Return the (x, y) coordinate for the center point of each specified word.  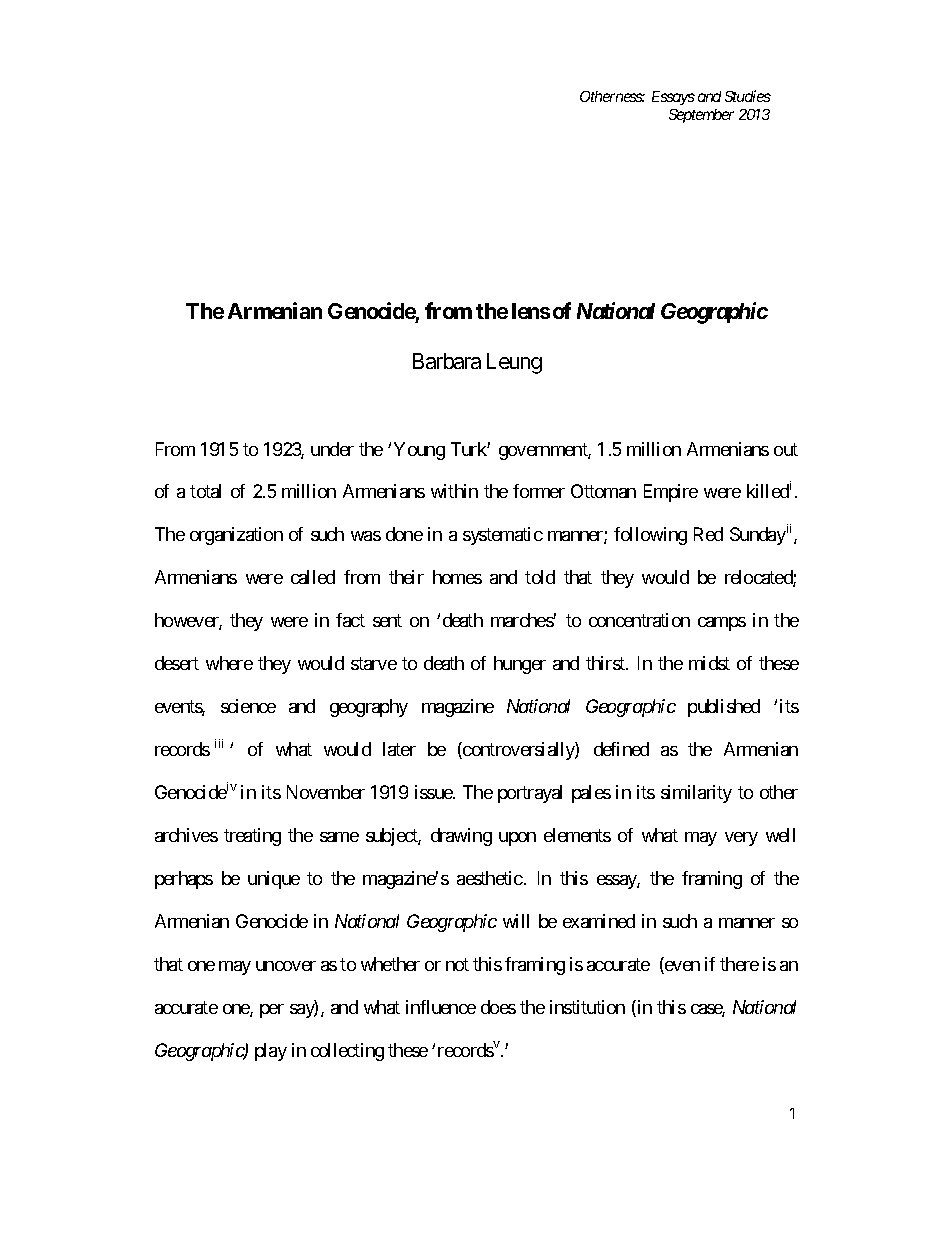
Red (708, 534)
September (701, 116)
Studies (748, 96)
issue (434, 792)
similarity (696, 794)
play (271, 1052)
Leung (514, 363)
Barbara (447, 361)
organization (236, 536)
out (786, 449)
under (332, 449)
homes (457, 577)
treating (252, 837)
